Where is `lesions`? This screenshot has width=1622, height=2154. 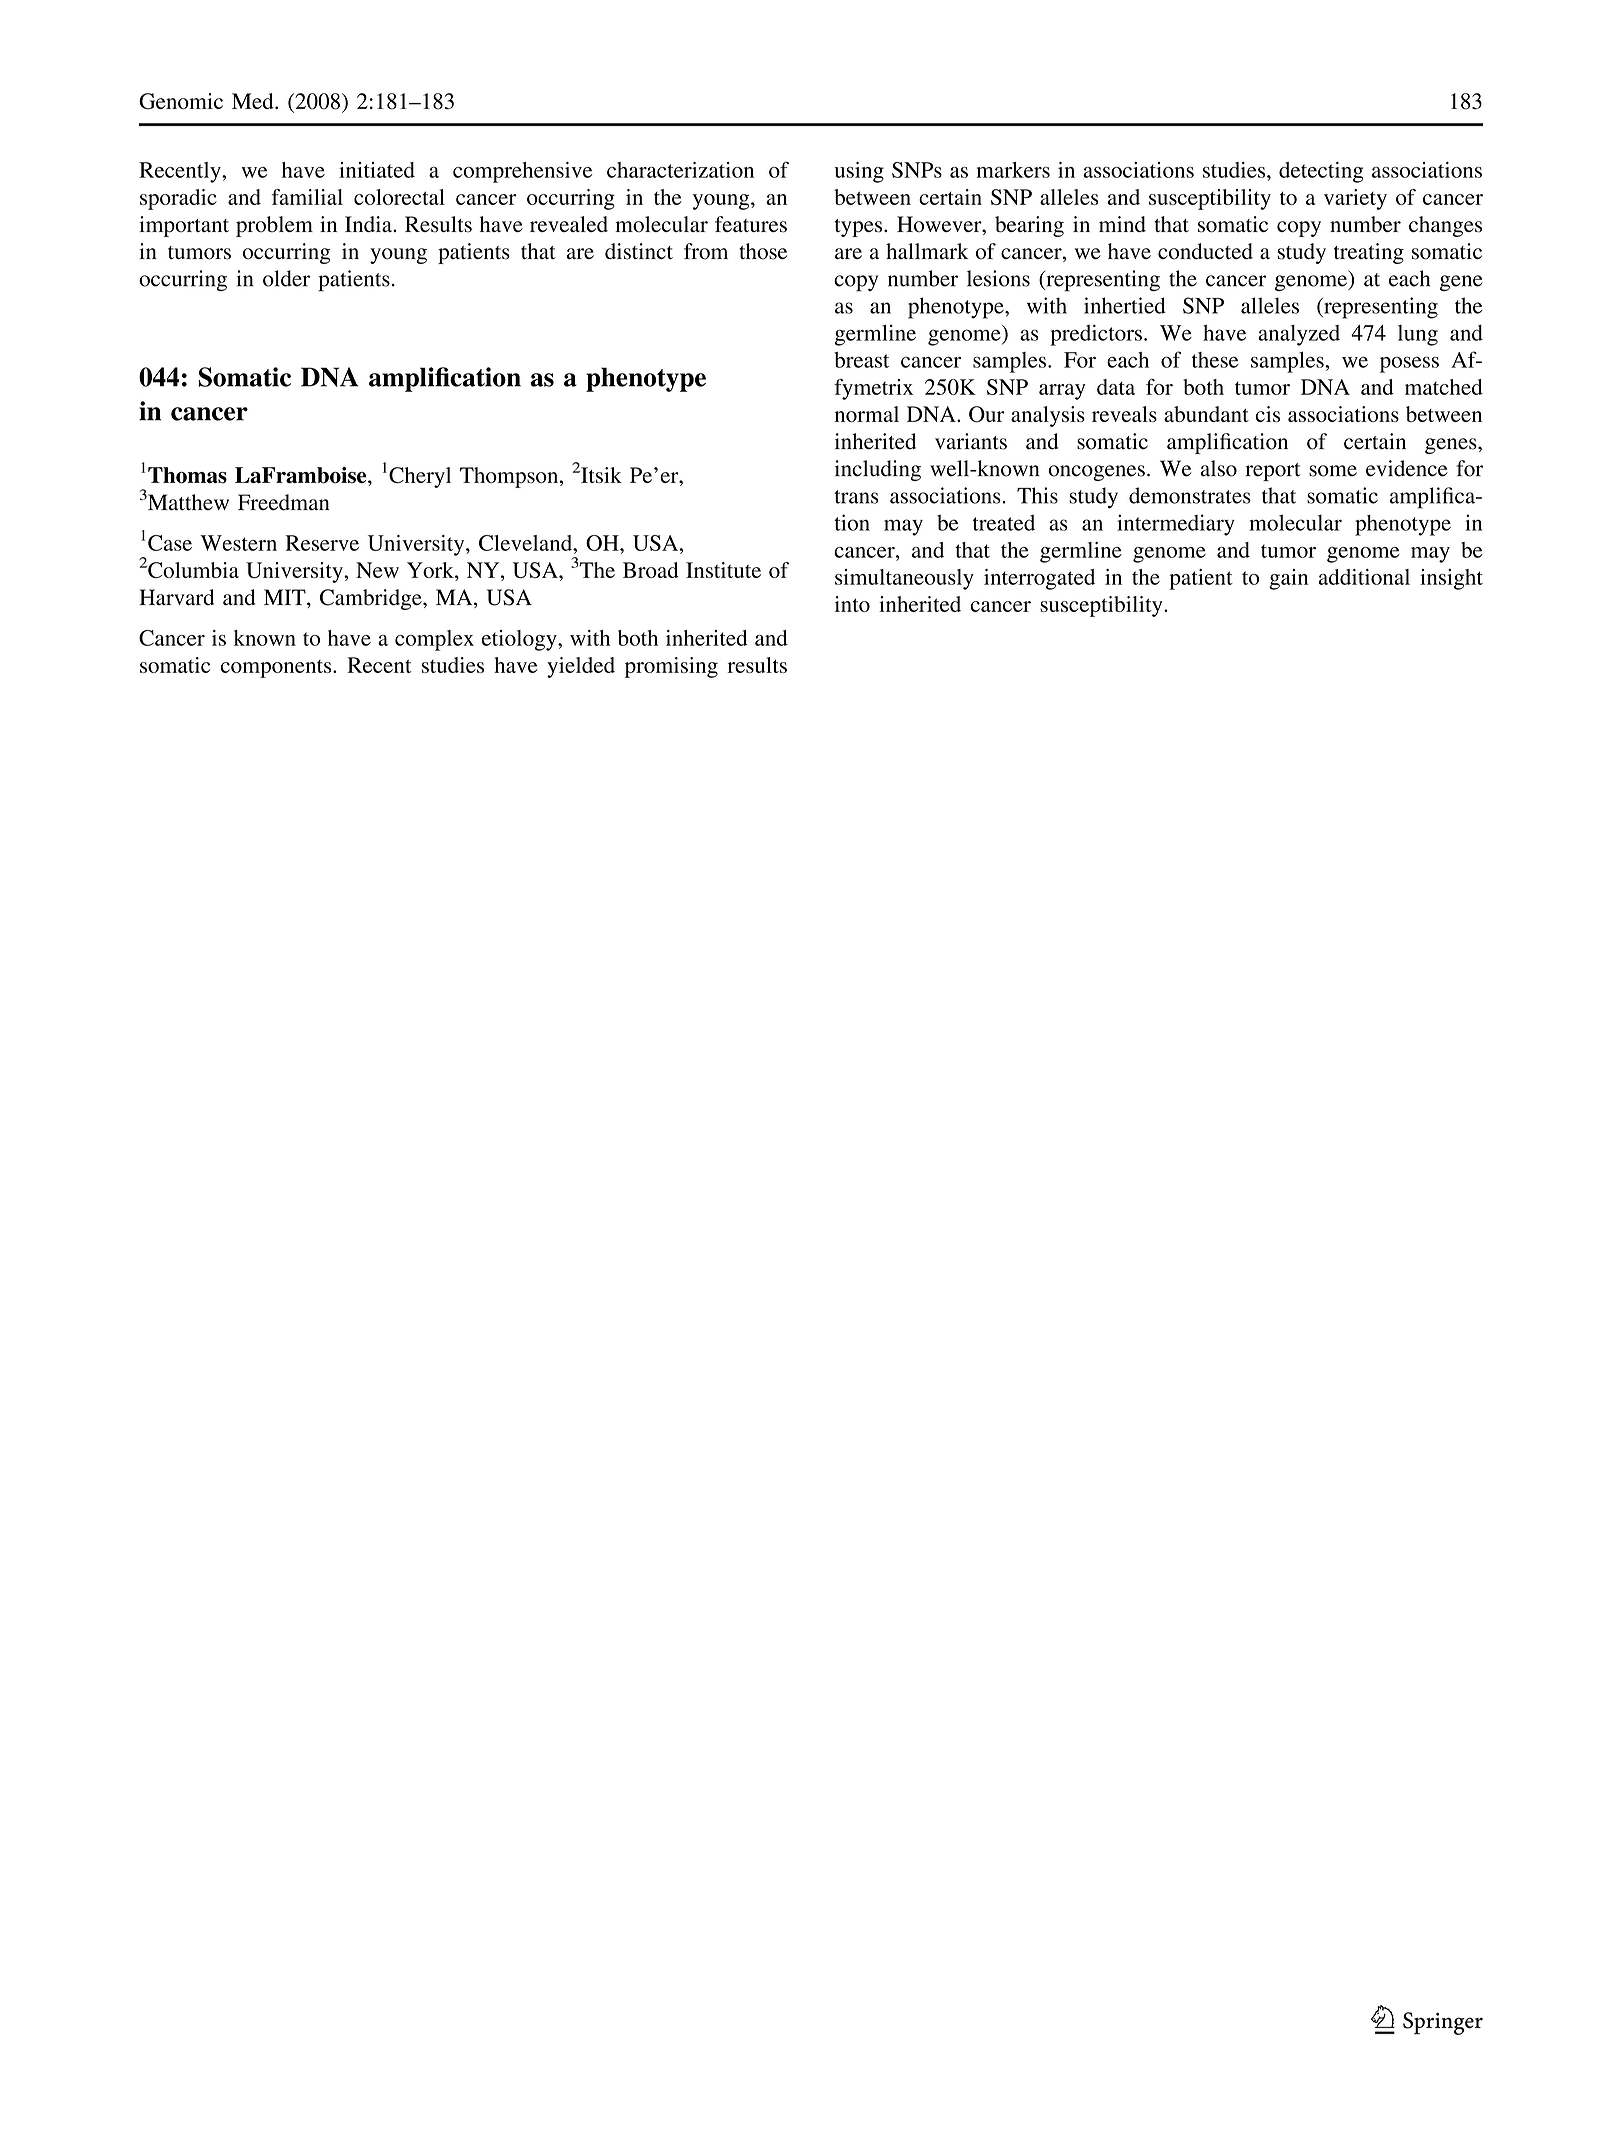 lesions is located at coordinates (998, 278).
